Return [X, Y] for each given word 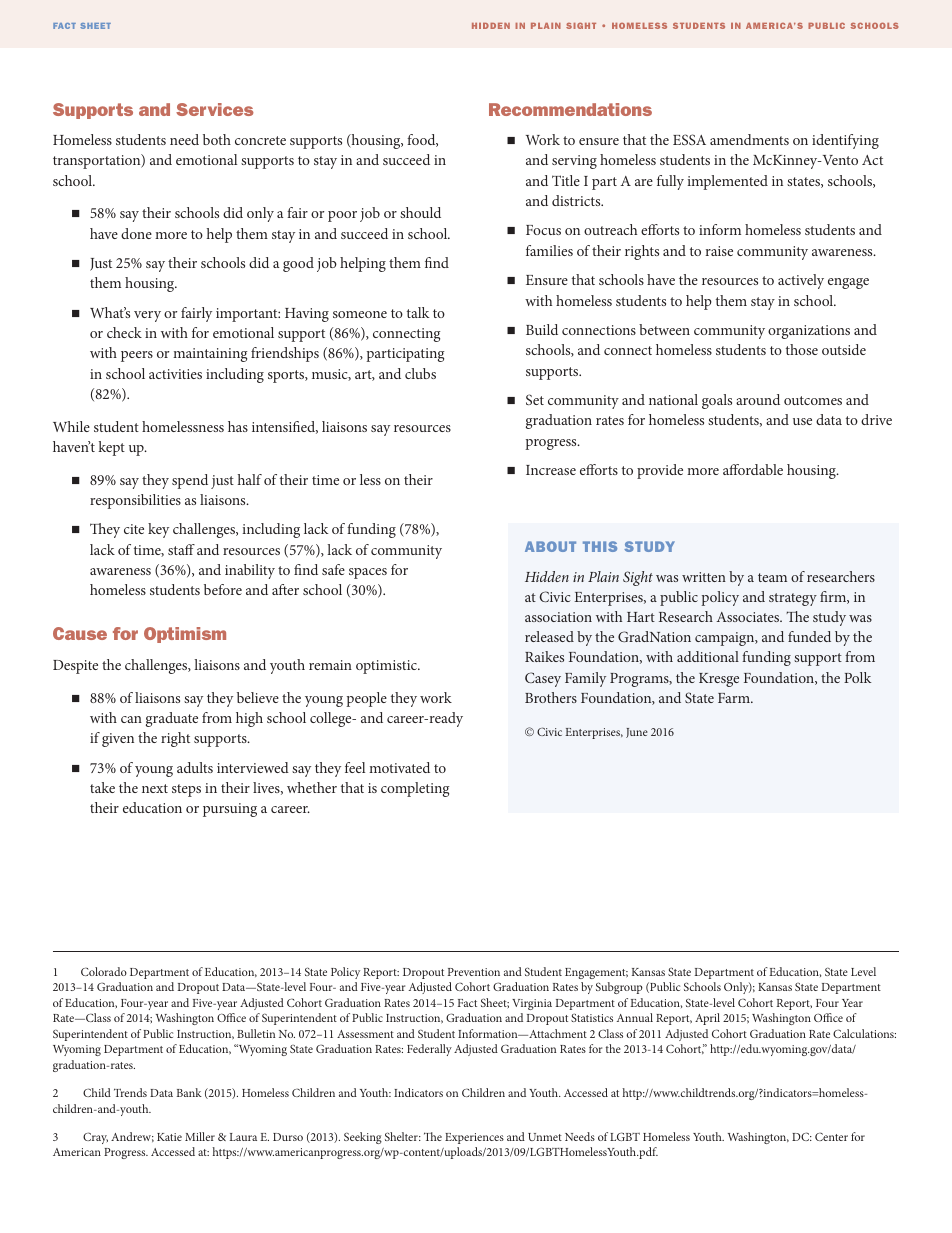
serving [574, 162]
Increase [551, 470]
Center [831, 1136]
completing [415, 789]
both [217, 139]
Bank [189, 1092]
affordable [753, 469]
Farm [735, 698]
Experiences [474, 1138]
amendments [749, 139]
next [155, 788]
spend [190, 481]
